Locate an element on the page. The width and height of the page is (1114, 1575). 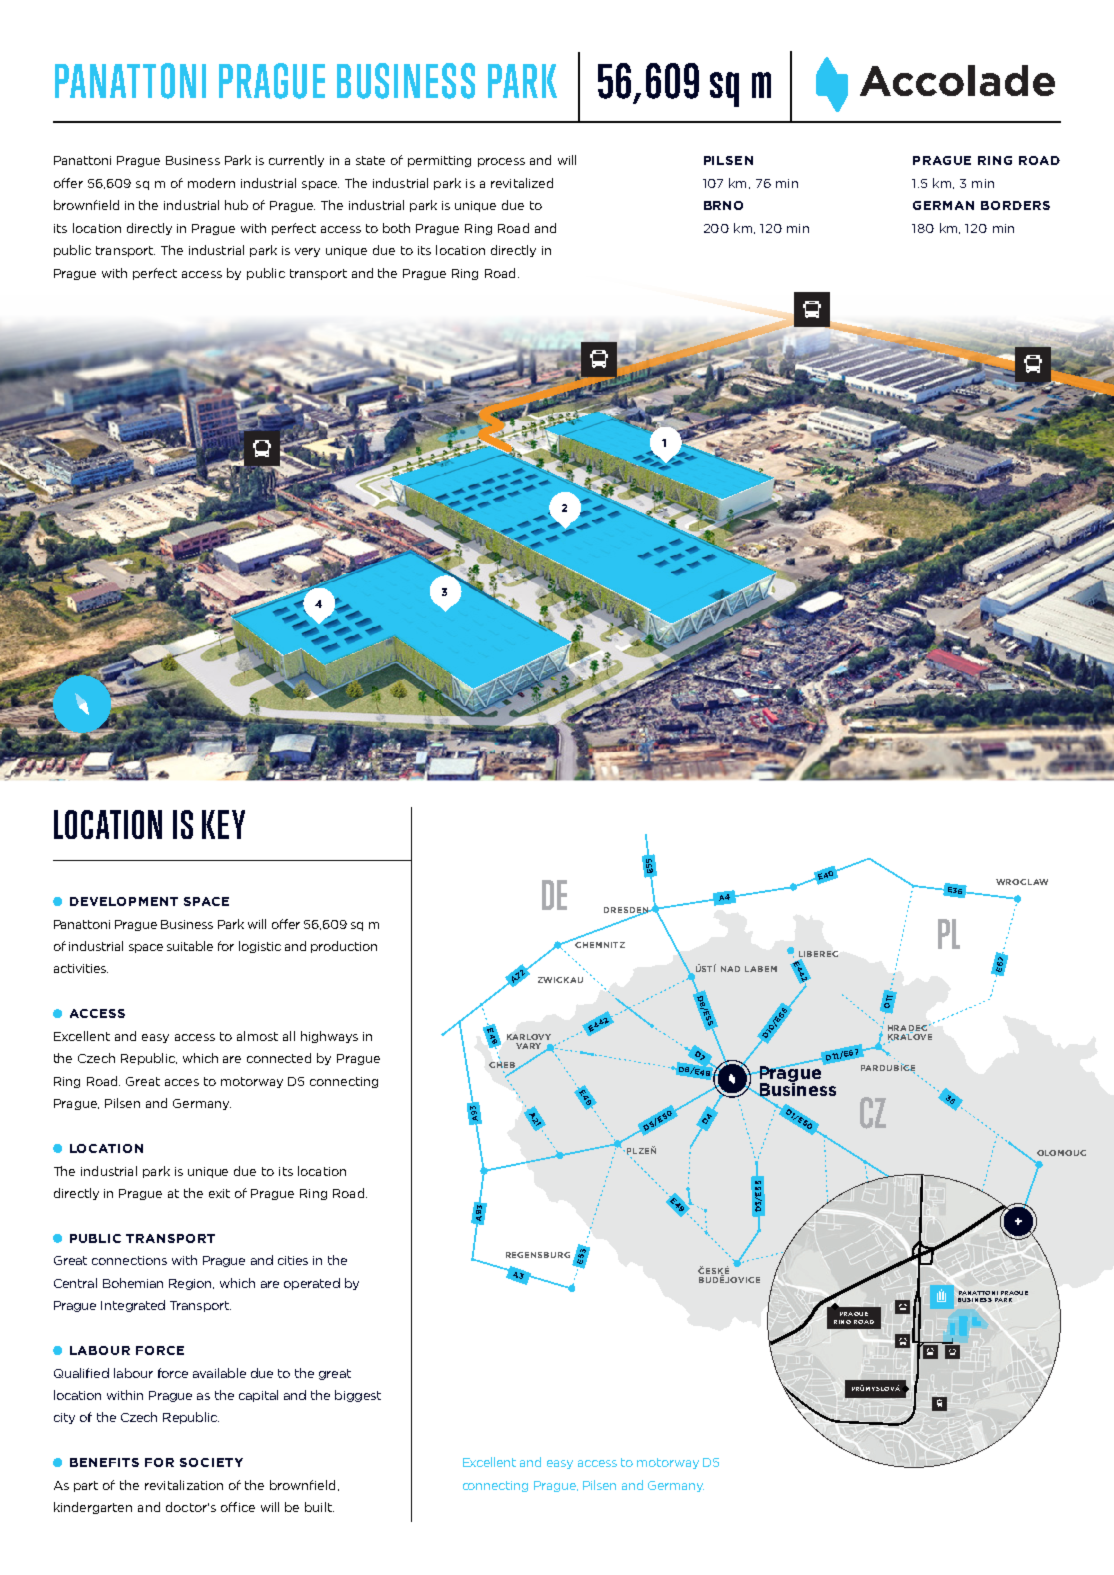
revitalized is located at coordinates (522, 183).
